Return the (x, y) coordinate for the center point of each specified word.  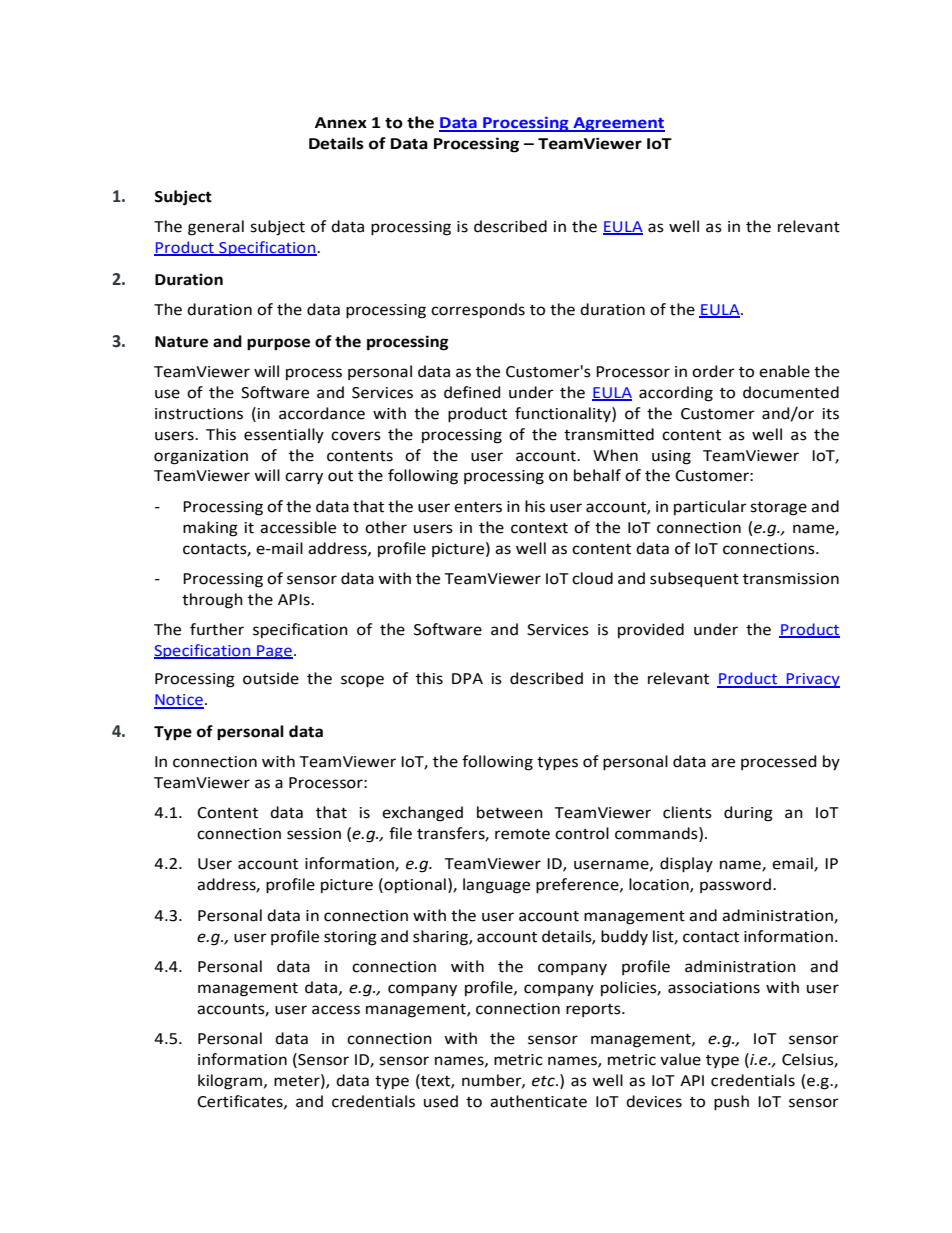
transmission (791, 579)
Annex (341, 123)
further (217, 629)
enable (784, 371)
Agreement (618, 124)
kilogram (231, 1082)
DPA (467, 678)
